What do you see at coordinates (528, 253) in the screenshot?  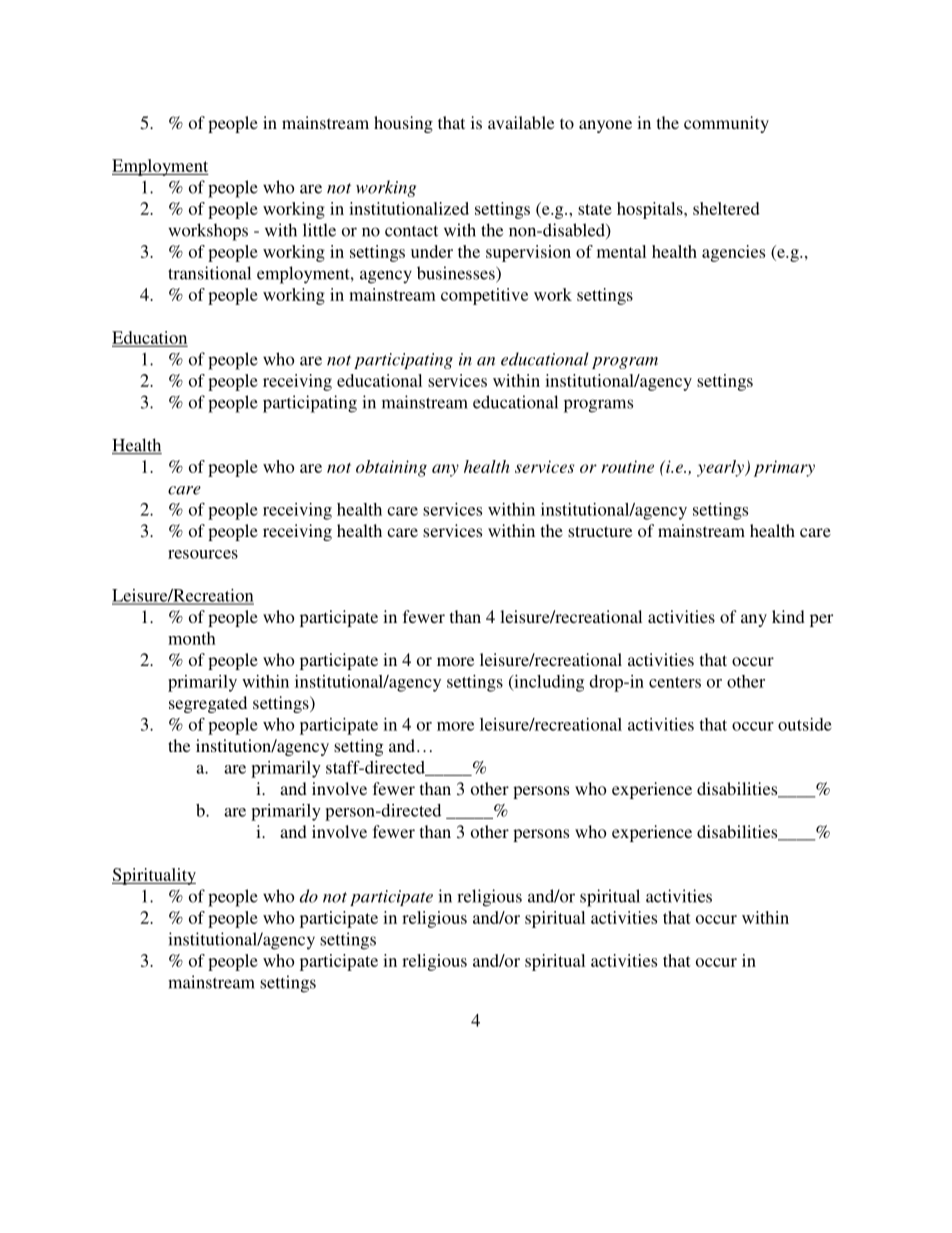 I see `supervision` at bounding box center [528, 253].
